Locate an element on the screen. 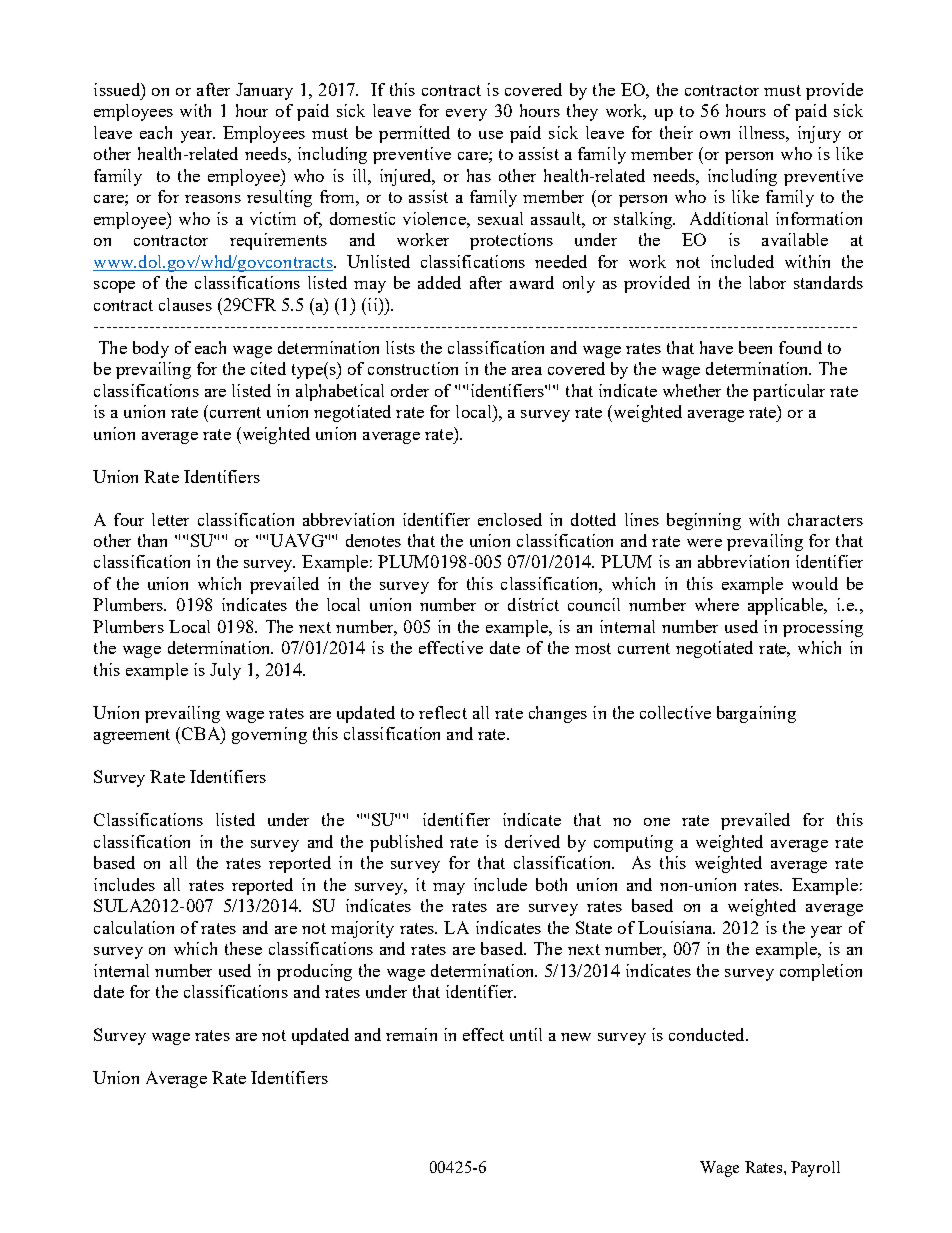  letter is located at coordinates (170, 519).
